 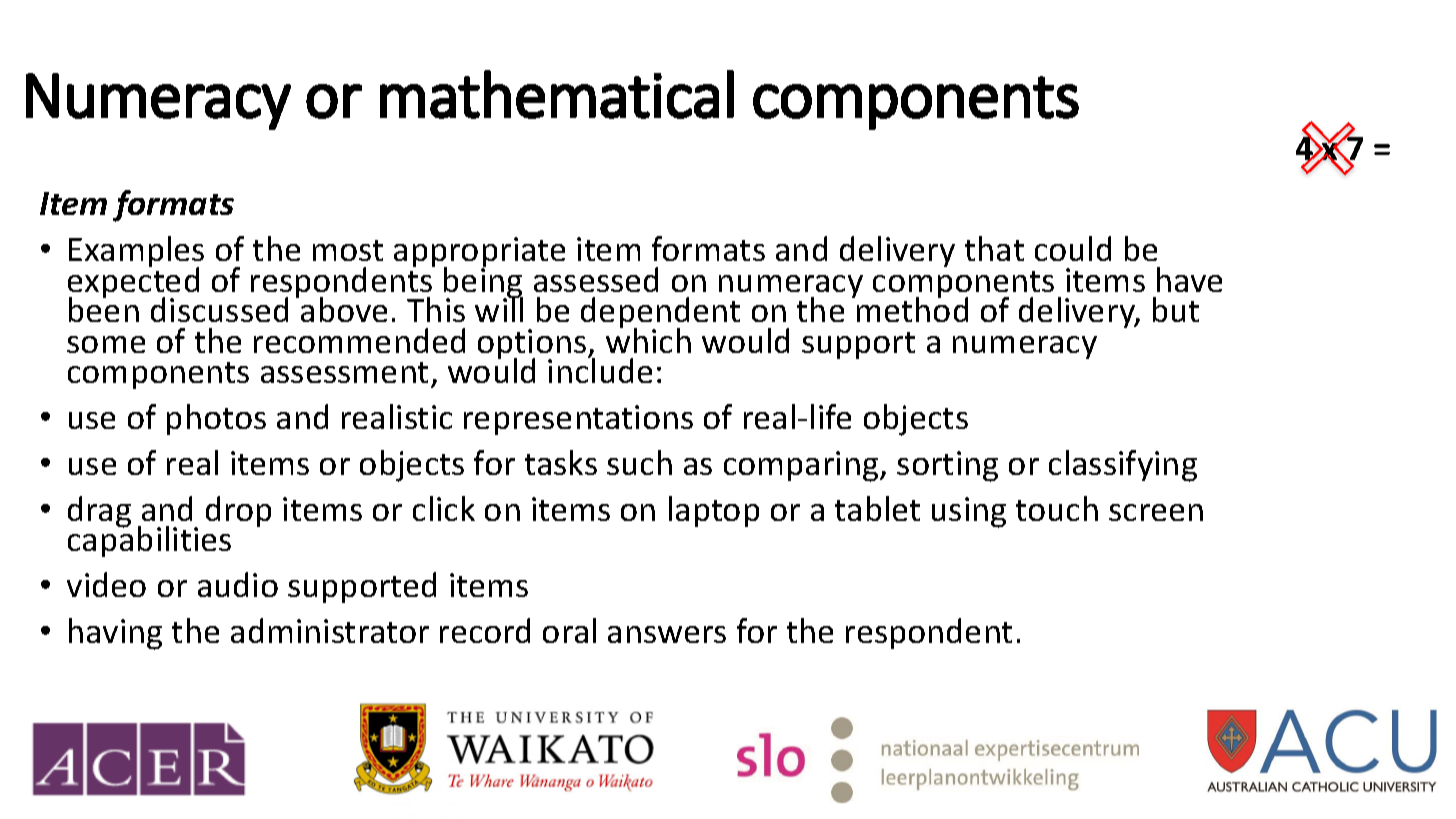 I want to click on but, so click(x=1176, y=309).
